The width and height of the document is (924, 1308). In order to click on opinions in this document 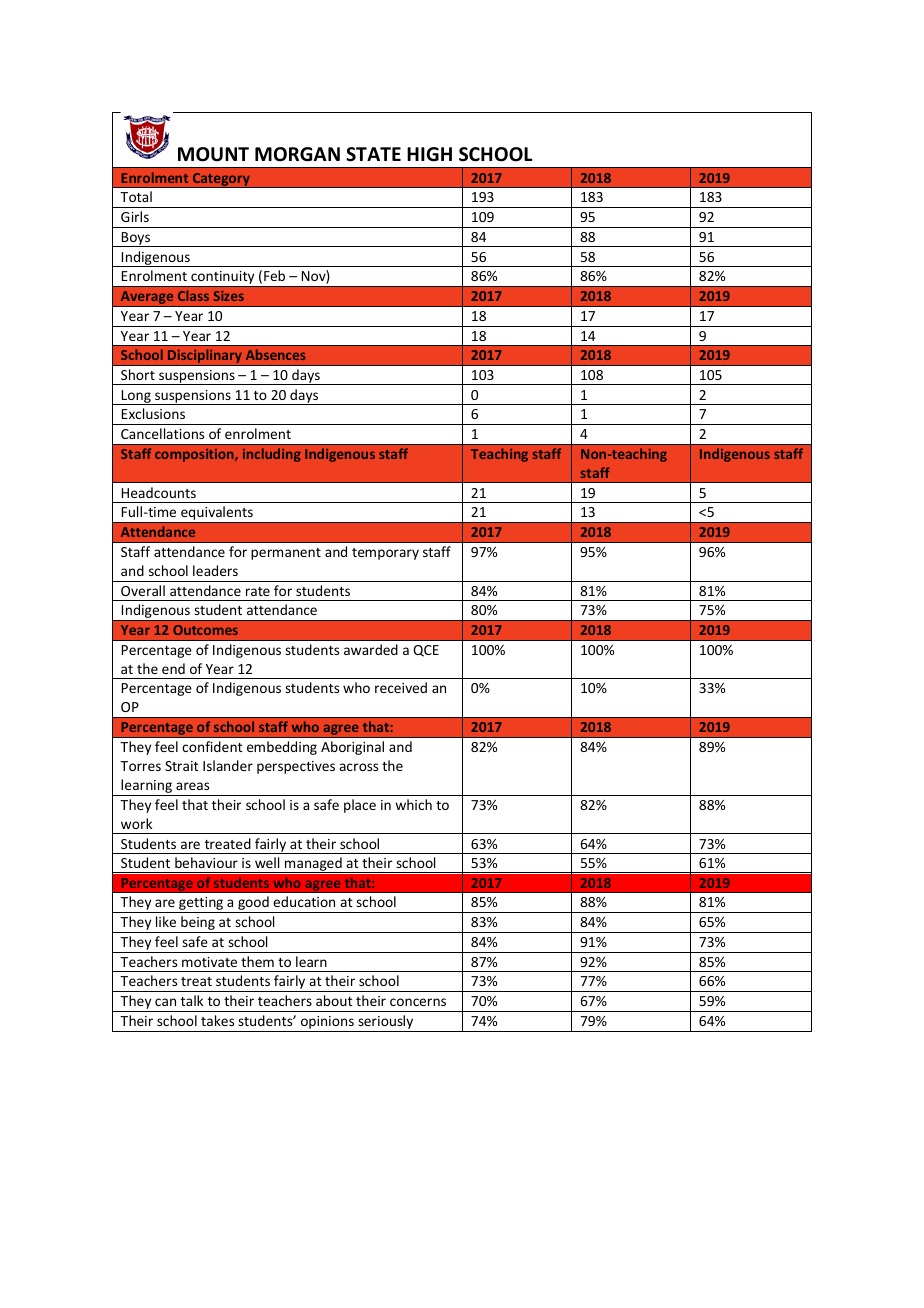, I will do `click(327, 1024)`.
